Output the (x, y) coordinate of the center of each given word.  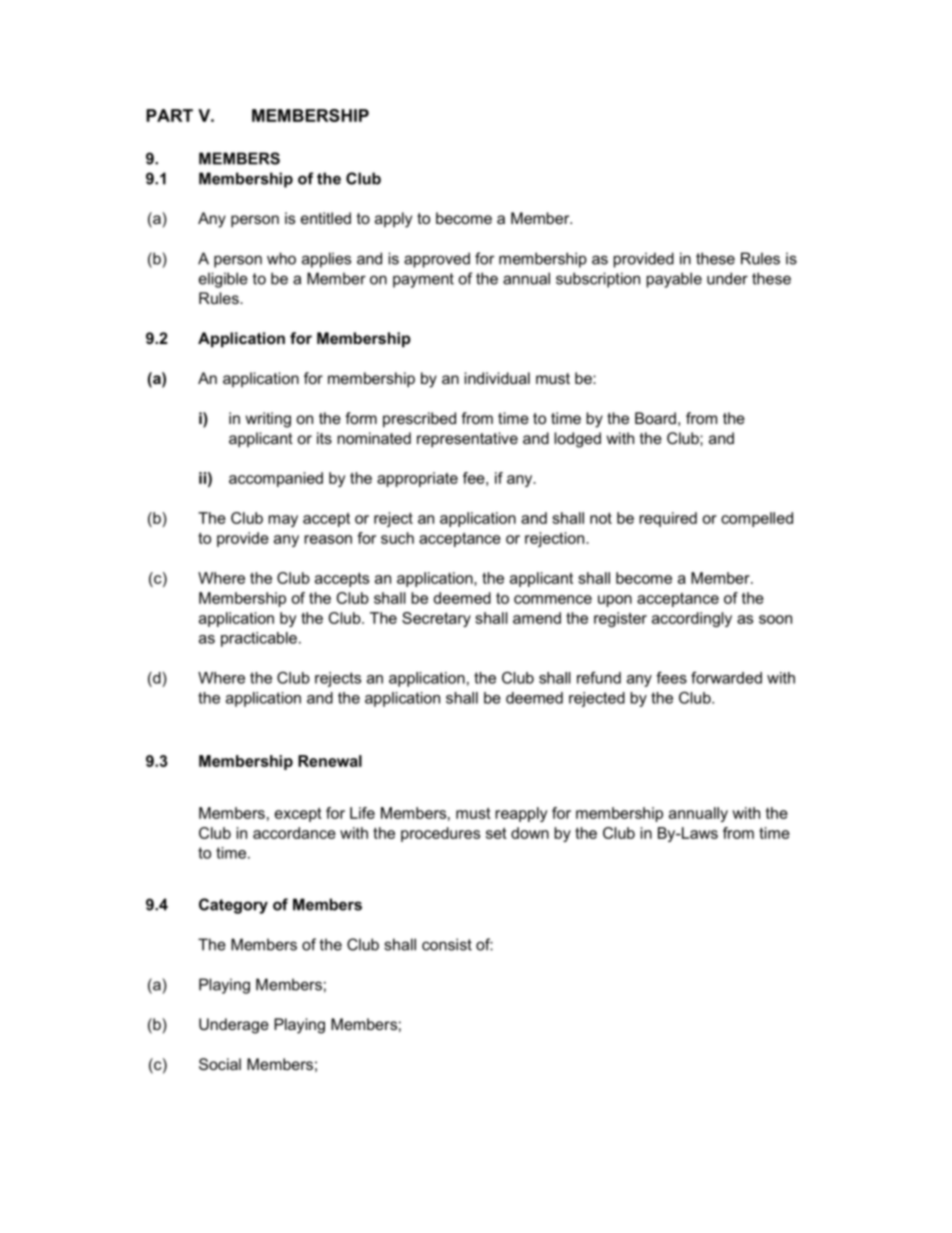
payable (674, 280)
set (496, 833)
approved (437, 260)
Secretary (436, 619)
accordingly (692, 619)
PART (169, 115)
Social (220, 1064)
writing (268, 420)
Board (655, 418)
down (530, 833)
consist (447, 944)
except (298, 814)
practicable (259, 639)
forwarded (726, 678)
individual (497, 378)
